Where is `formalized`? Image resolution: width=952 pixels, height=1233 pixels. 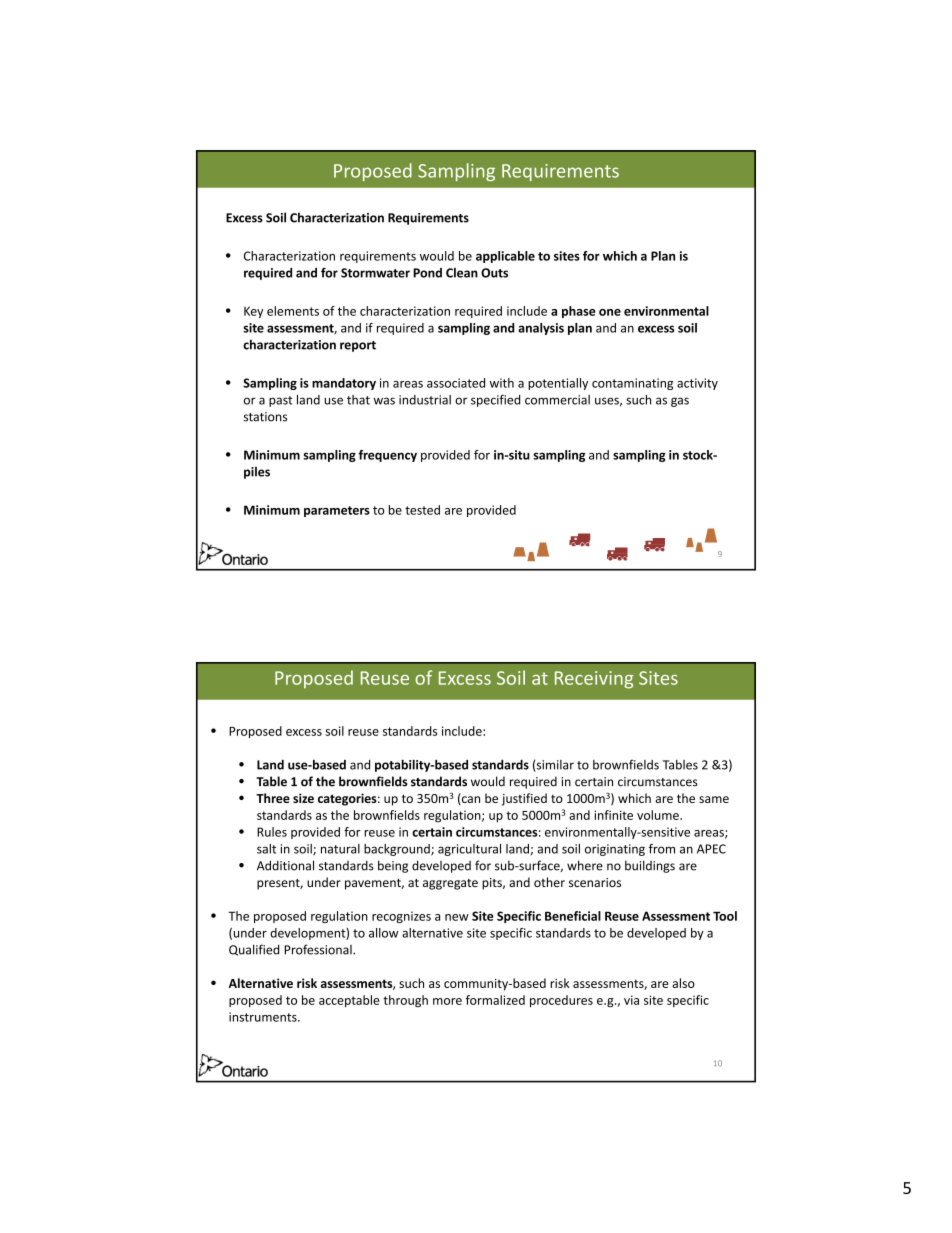
formalized is located at coordinates (495, 1000).
